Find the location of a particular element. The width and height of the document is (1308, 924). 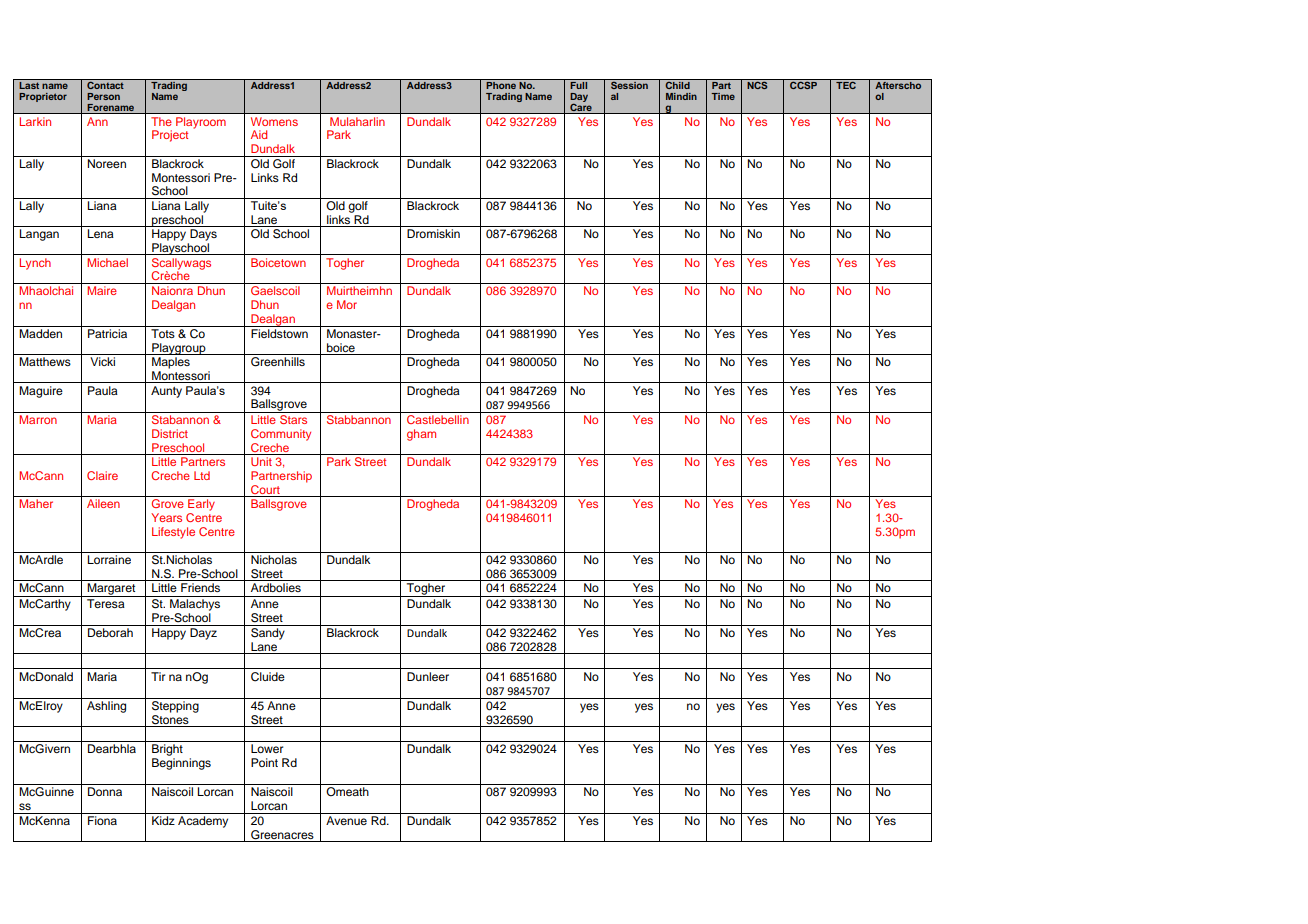

Court is located at coordinates (265, 489).
